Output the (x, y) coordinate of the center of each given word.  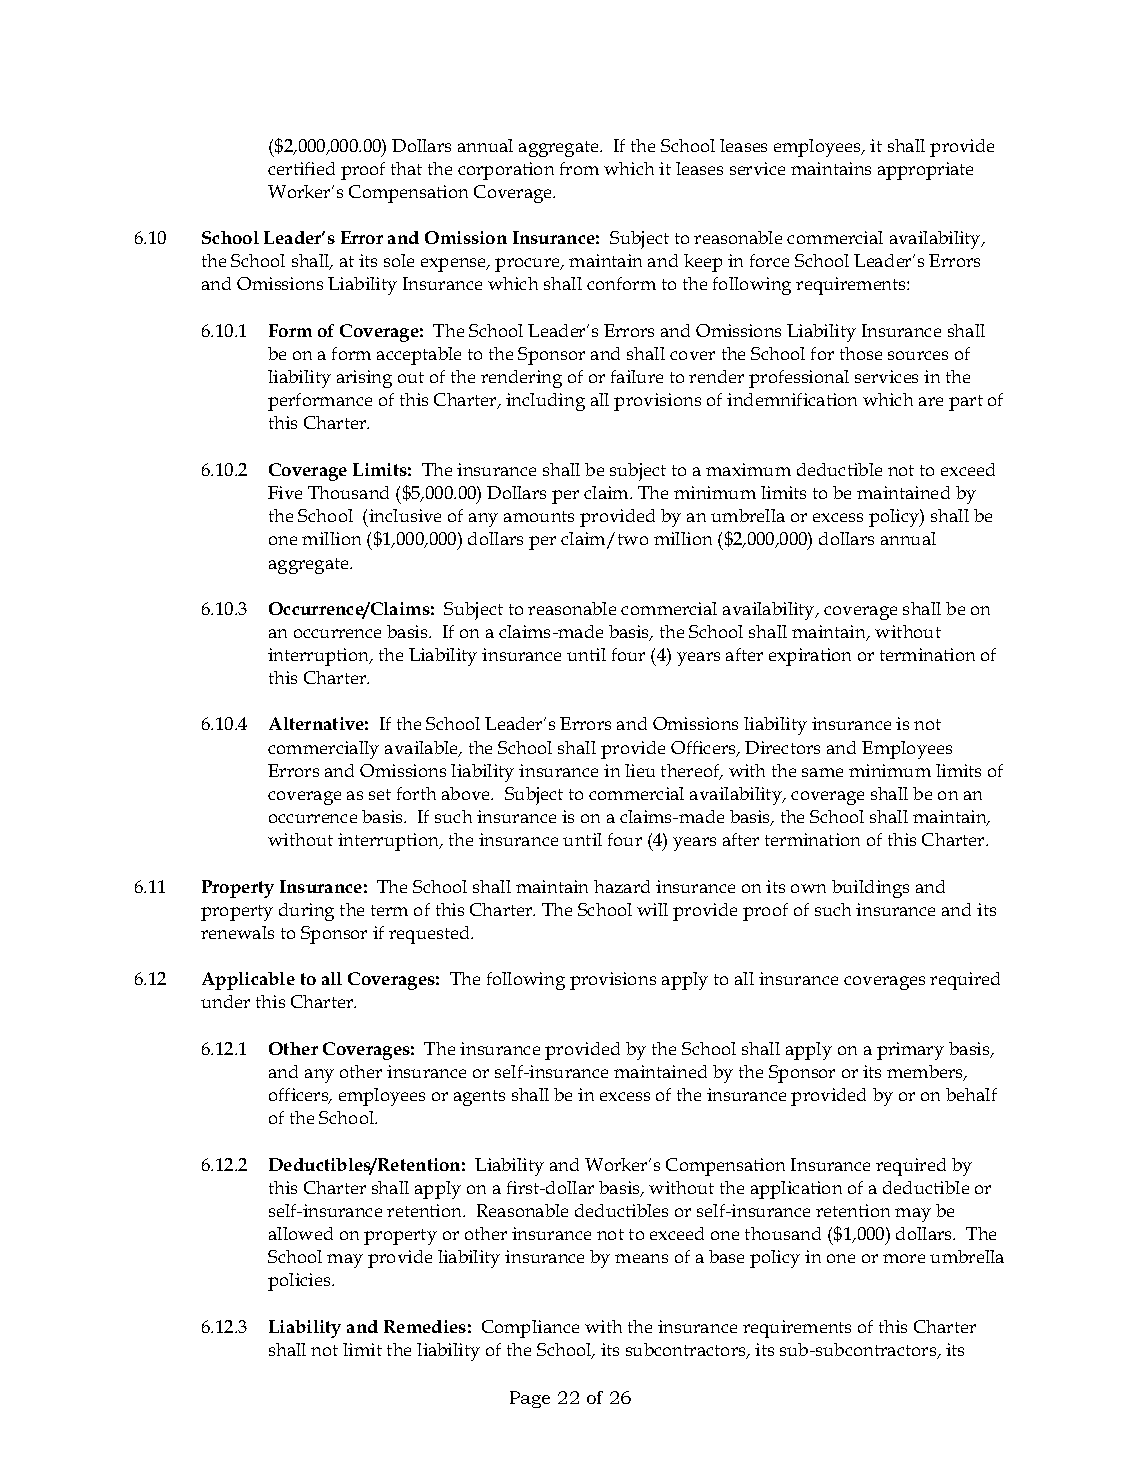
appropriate (925, 171)
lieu (640, 770)
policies (300, 1282)
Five (285, 492)
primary (910, 1051)
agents (479, 1098)
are (931, 401)
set (380, 794)
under (225, 1001)
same (822, 772)
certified (301, 168)
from (579, 168)
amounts (539, 516)
